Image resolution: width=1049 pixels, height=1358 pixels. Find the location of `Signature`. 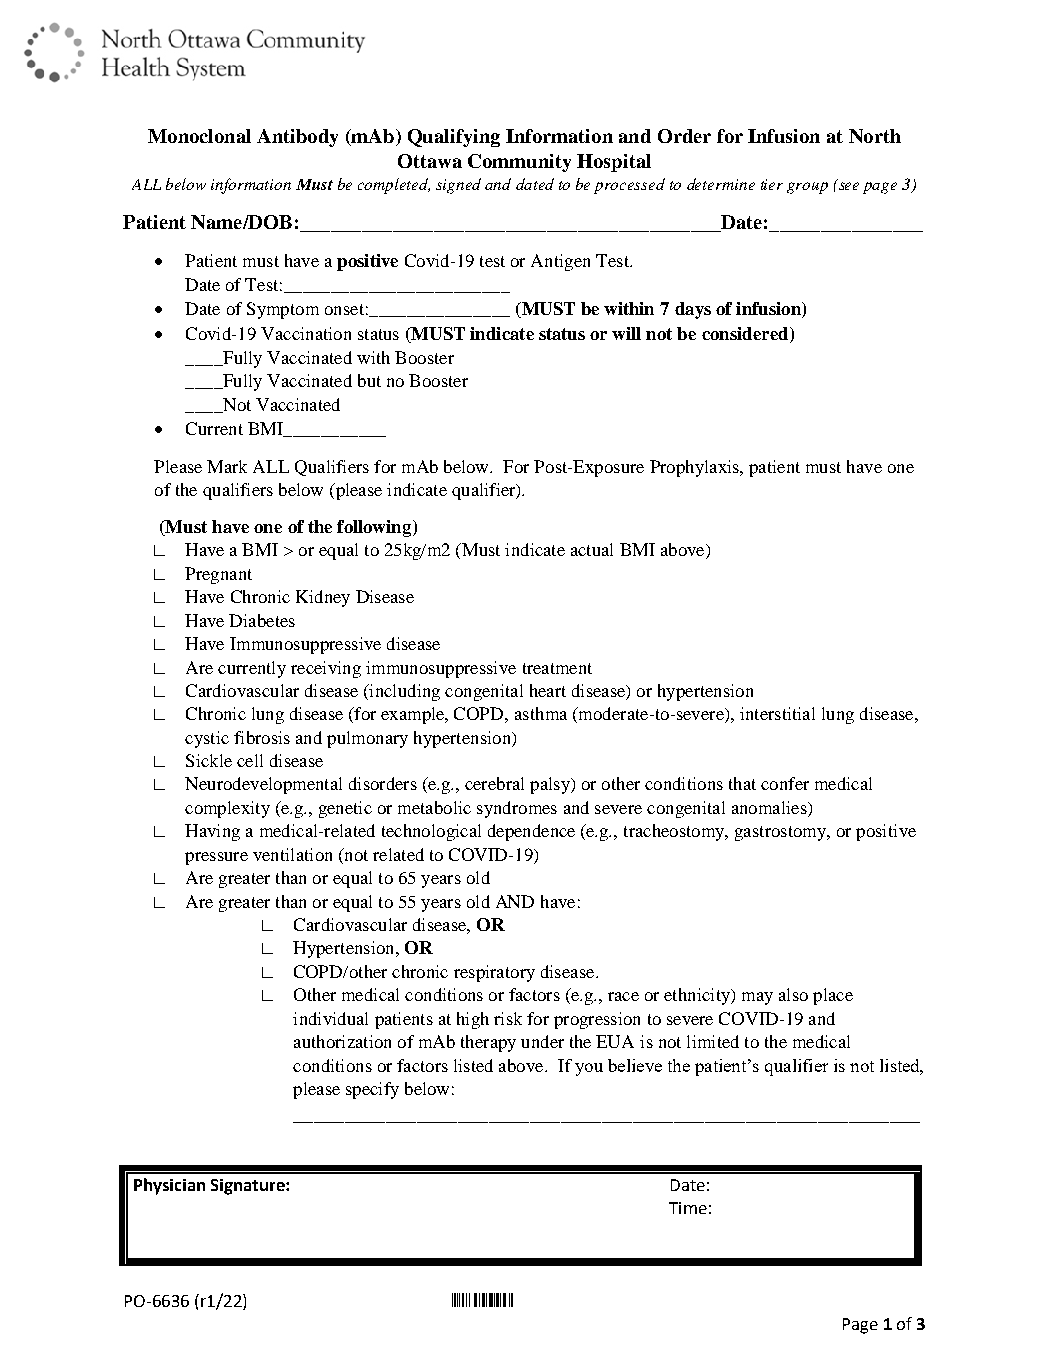

Signature is located at coordinates (249, 1187).
